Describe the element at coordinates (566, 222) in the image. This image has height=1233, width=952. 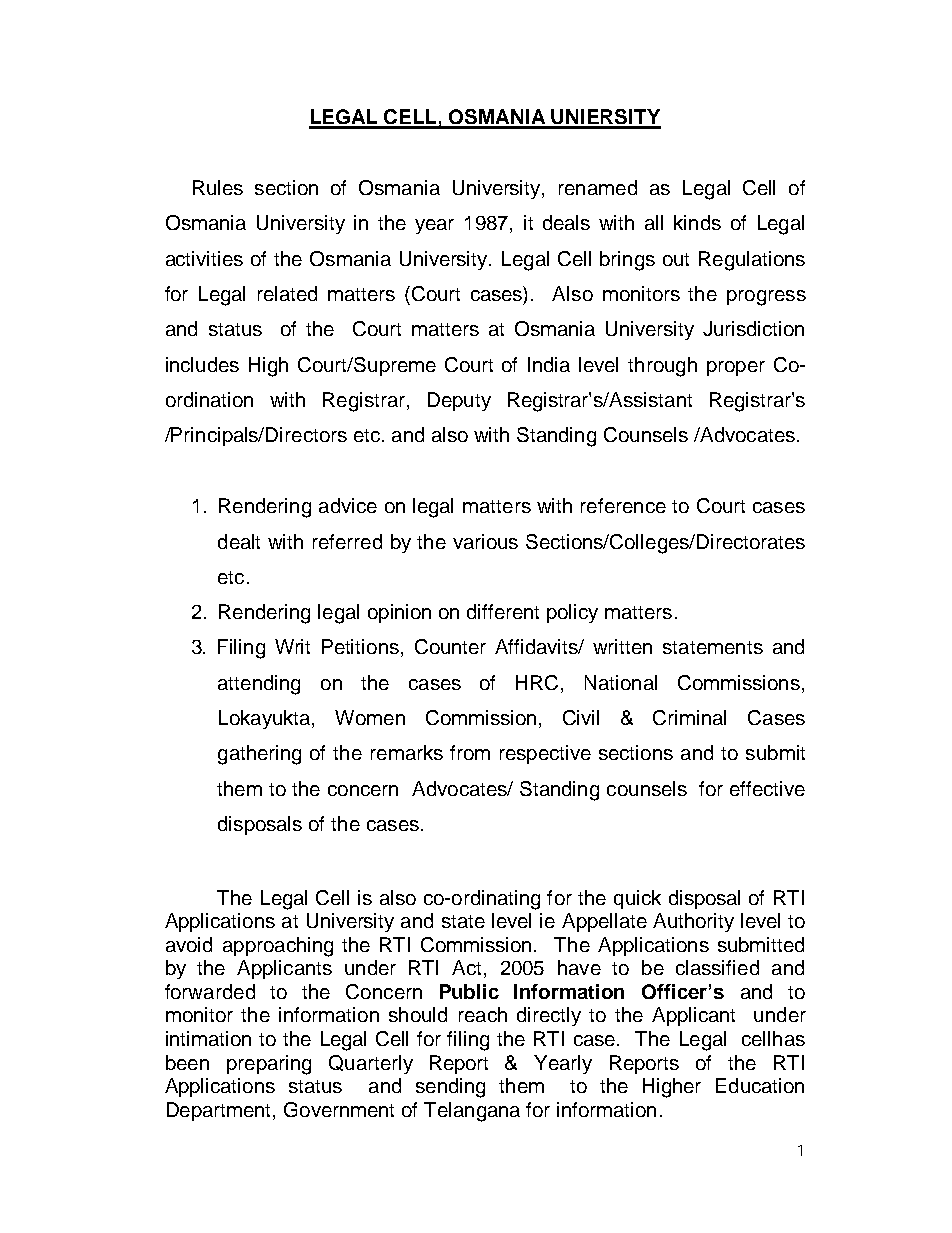
I see `deals` at that location.
